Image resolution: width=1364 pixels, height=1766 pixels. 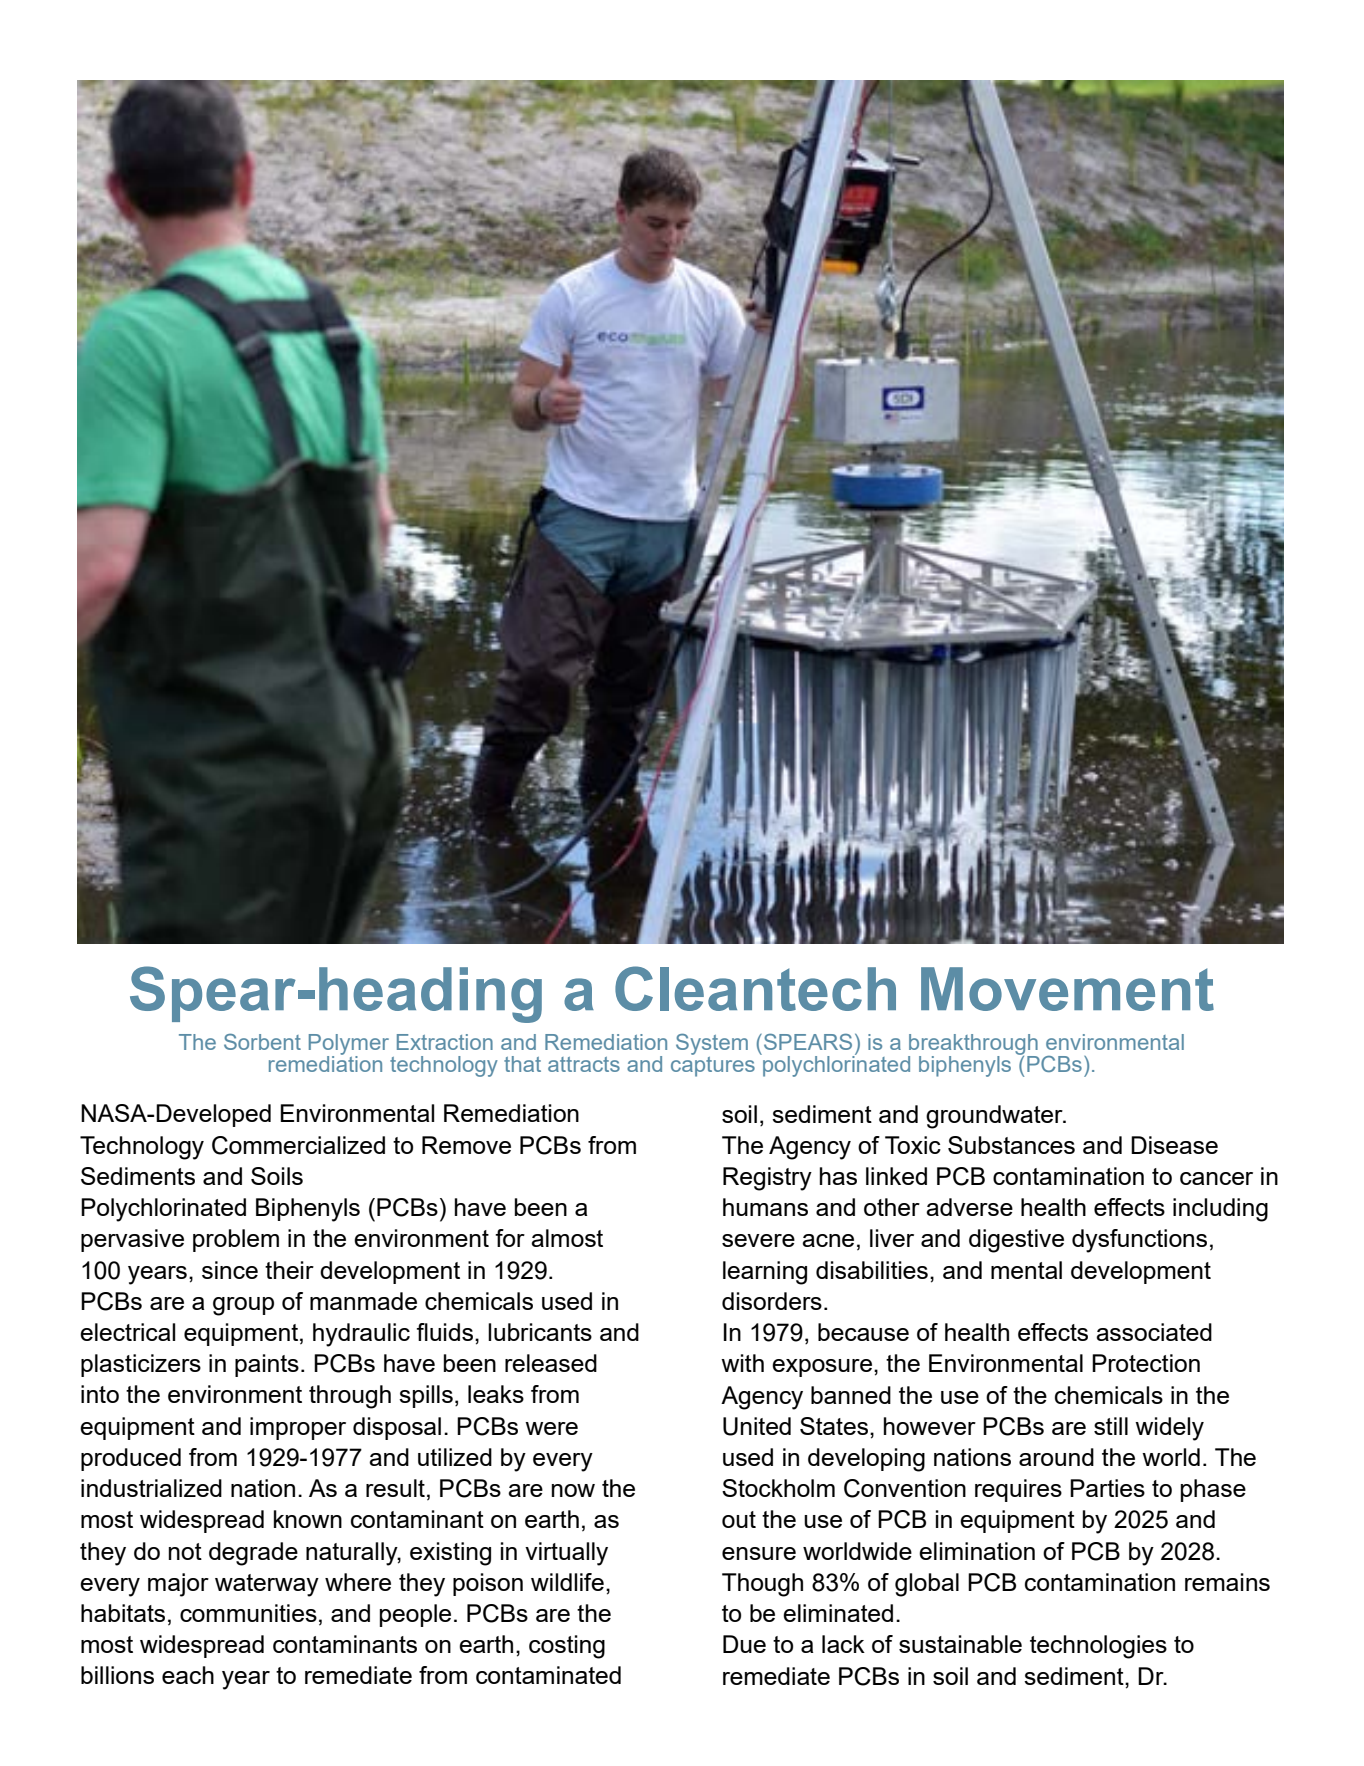 I want to click on Movement, so click(x=1067, y=989).
